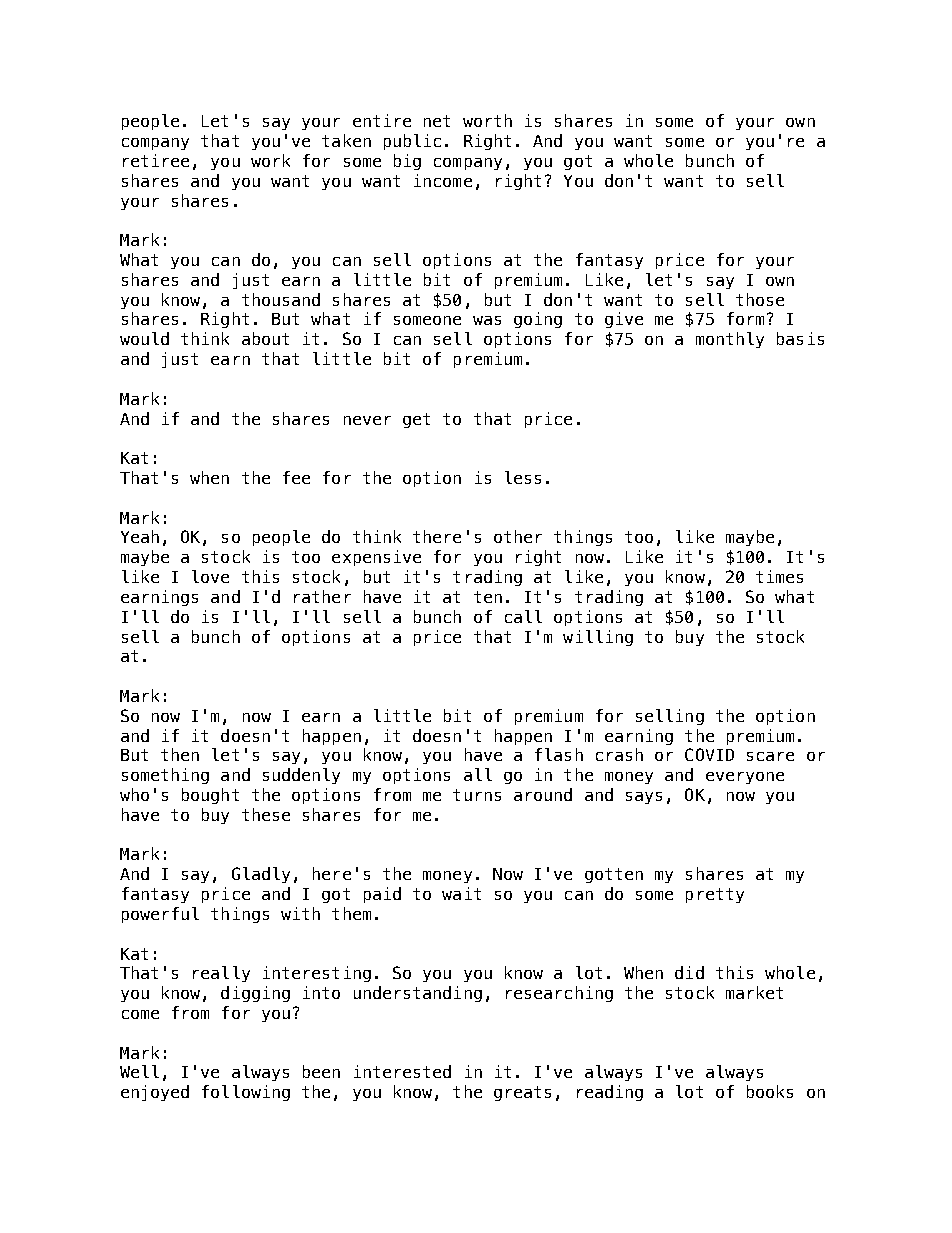 The image size is (952, 1233). What do you see at coordinates (265, 338) in the image?
I see `about` at bounding box center [265, 338].
